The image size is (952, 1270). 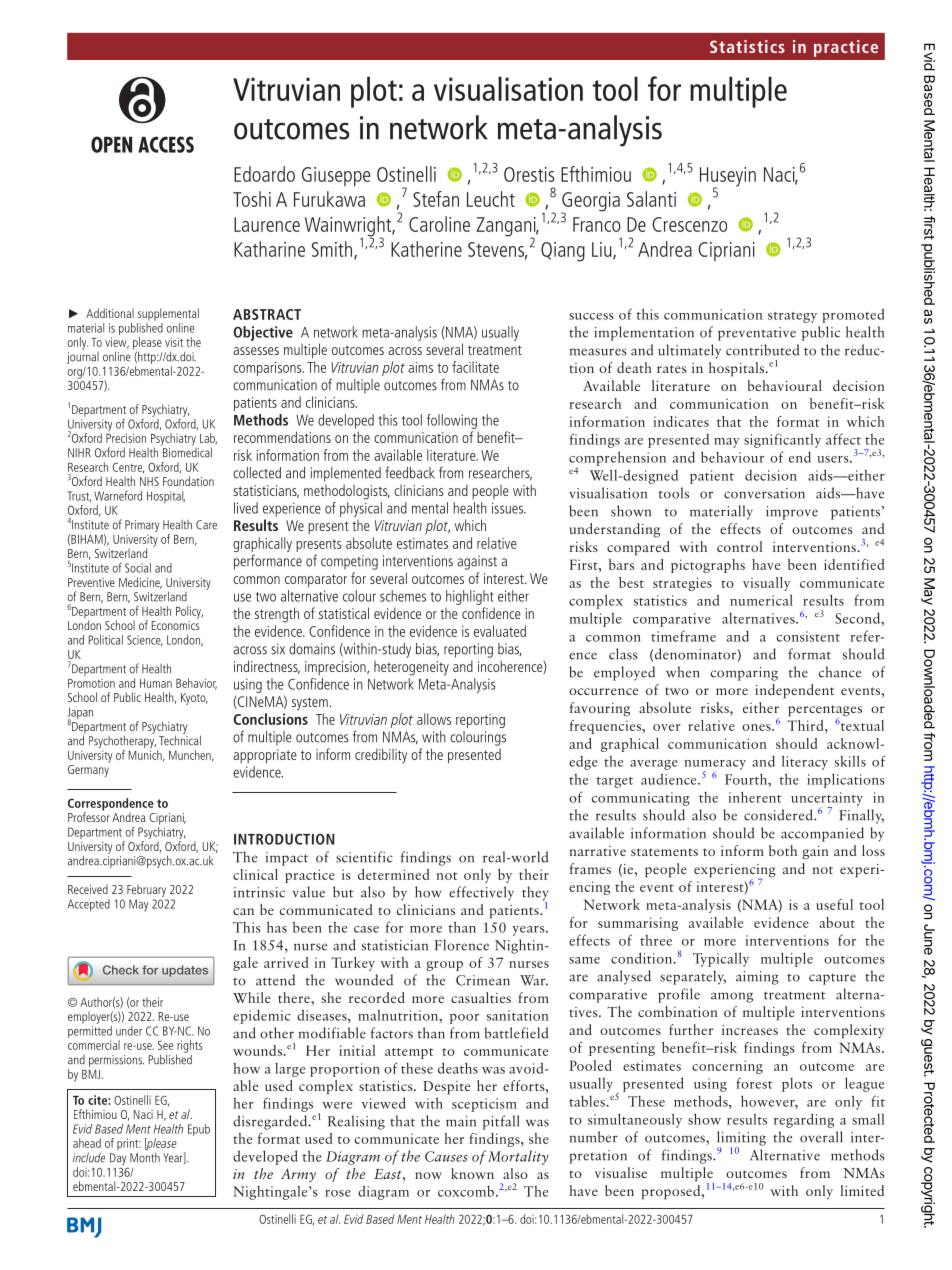 I want to click on Toshi, so click(x=252, y=199).
